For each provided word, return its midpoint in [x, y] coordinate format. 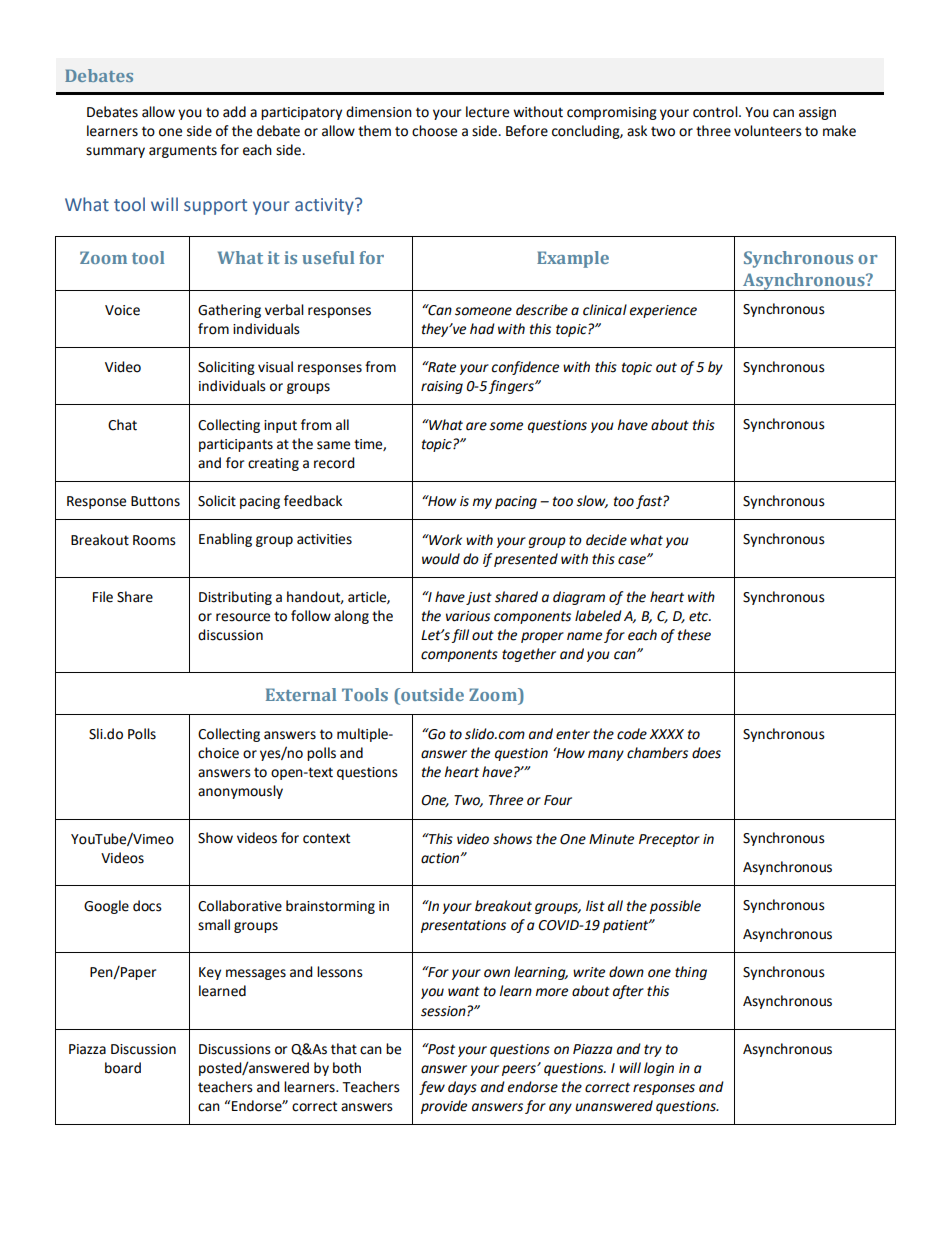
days [462, 1088]
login [659, 1069]
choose [434, 131]
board [123, 1068]
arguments [183, 151]
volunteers [768, 131]
